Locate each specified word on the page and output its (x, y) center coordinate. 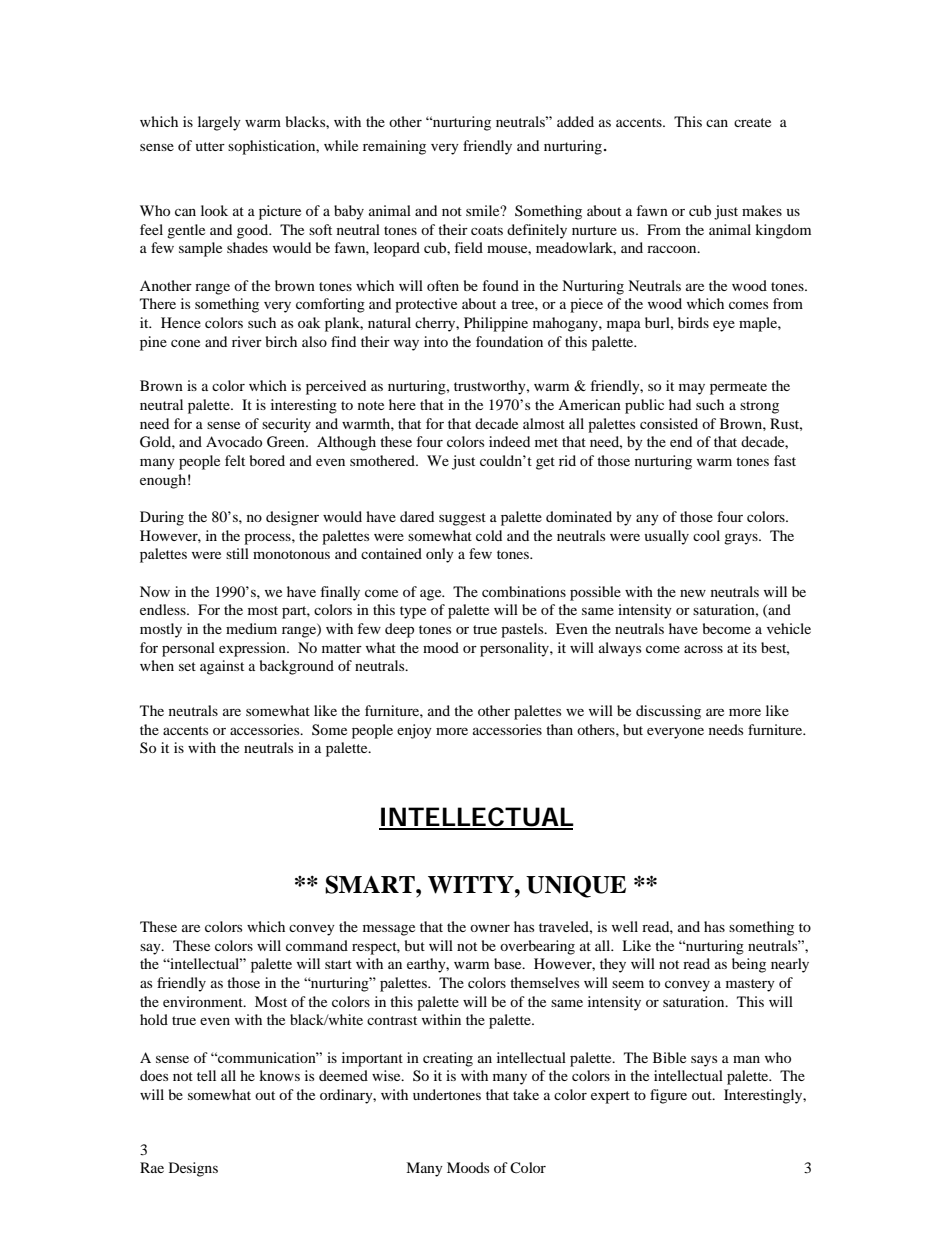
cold (489, 535)
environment (204, 1001)
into (436, 341)
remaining (394, 147)
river (247, 341)
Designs (193, 1169)
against (222, 667)
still (237, 553)
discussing (668, 712)
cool (706, 535)
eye (724, 326)
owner (490, 928)
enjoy (414, 731)
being (749, 965)
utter (210, 146)
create (752, 122)
